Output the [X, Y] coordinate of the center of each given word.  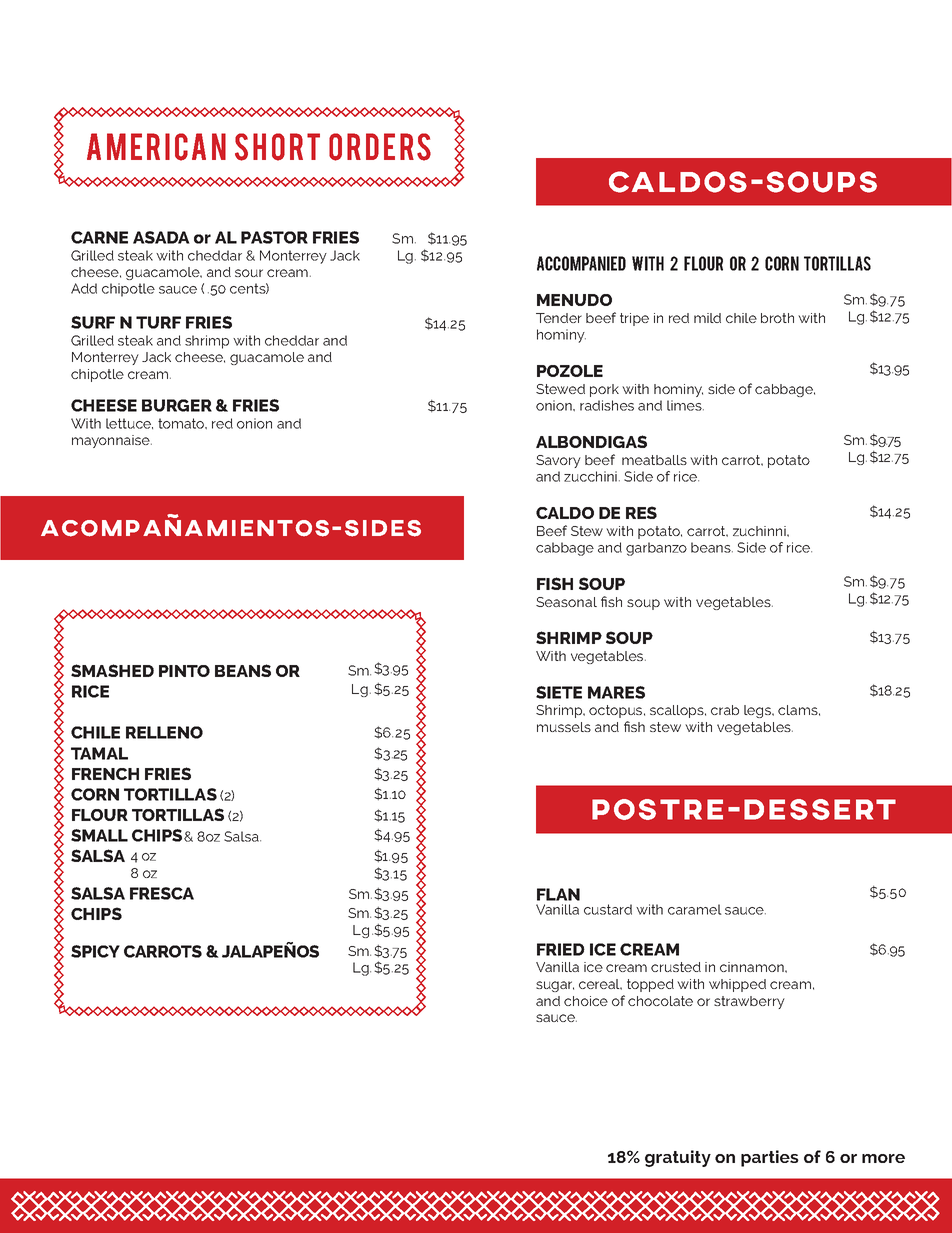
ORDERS [380, 147]
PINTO [184, 671]
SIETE [559, 692]
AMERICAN [156, 147]
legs [758, 711]
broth [777, 318]
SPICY [95, 951]
